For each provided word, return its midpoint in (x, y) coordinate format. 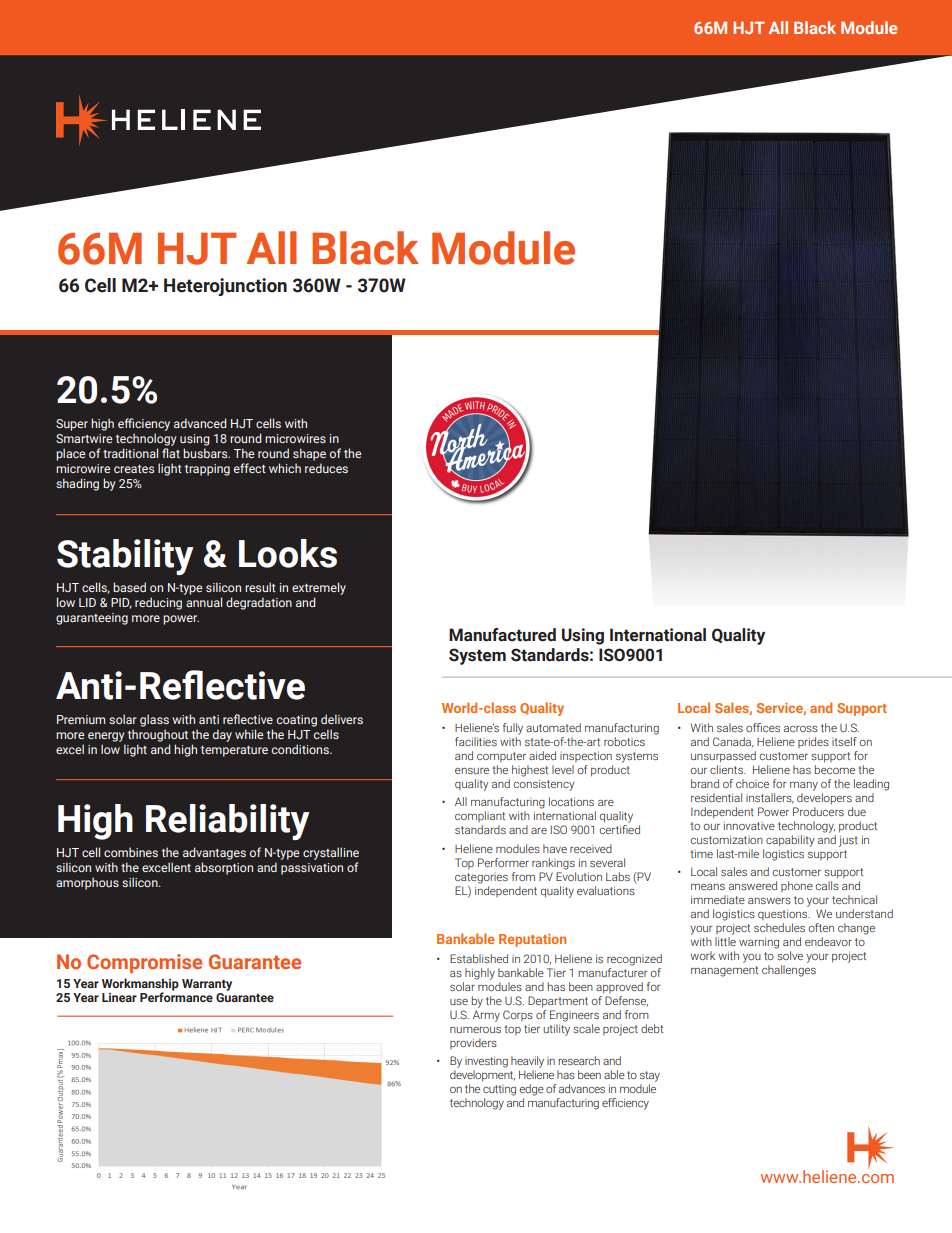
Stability (125, 557)
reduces (326, 468)
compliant (480, 816)
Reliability (228, 822)
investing (486, 1062)
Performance (176, 996)
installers (770, 798)
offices (763, 727)
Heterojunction (225, 287)
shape (309, 454)
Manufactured (502, 635)
